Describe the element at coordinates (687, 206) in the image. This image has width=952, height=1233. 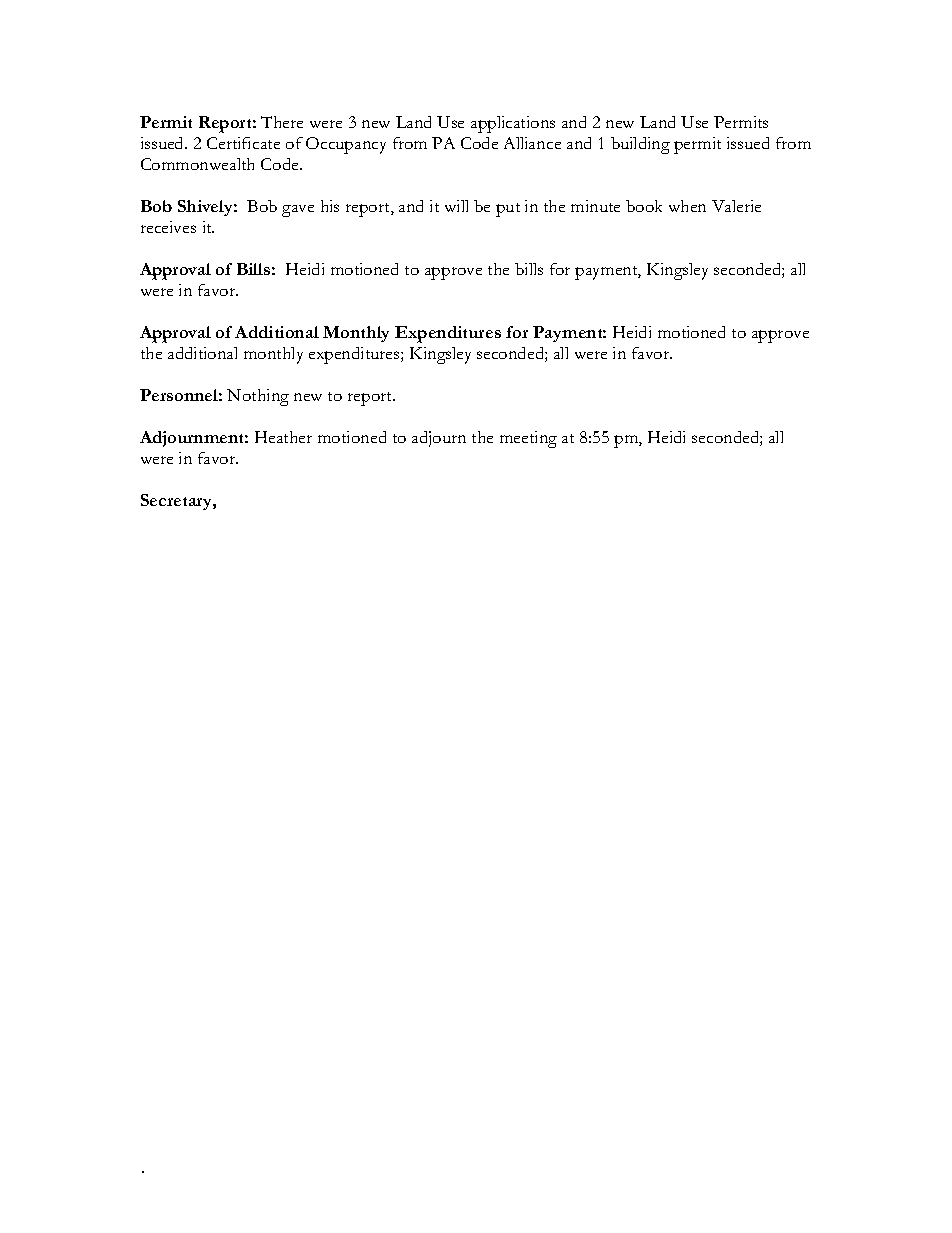
I see `when` at that location.
